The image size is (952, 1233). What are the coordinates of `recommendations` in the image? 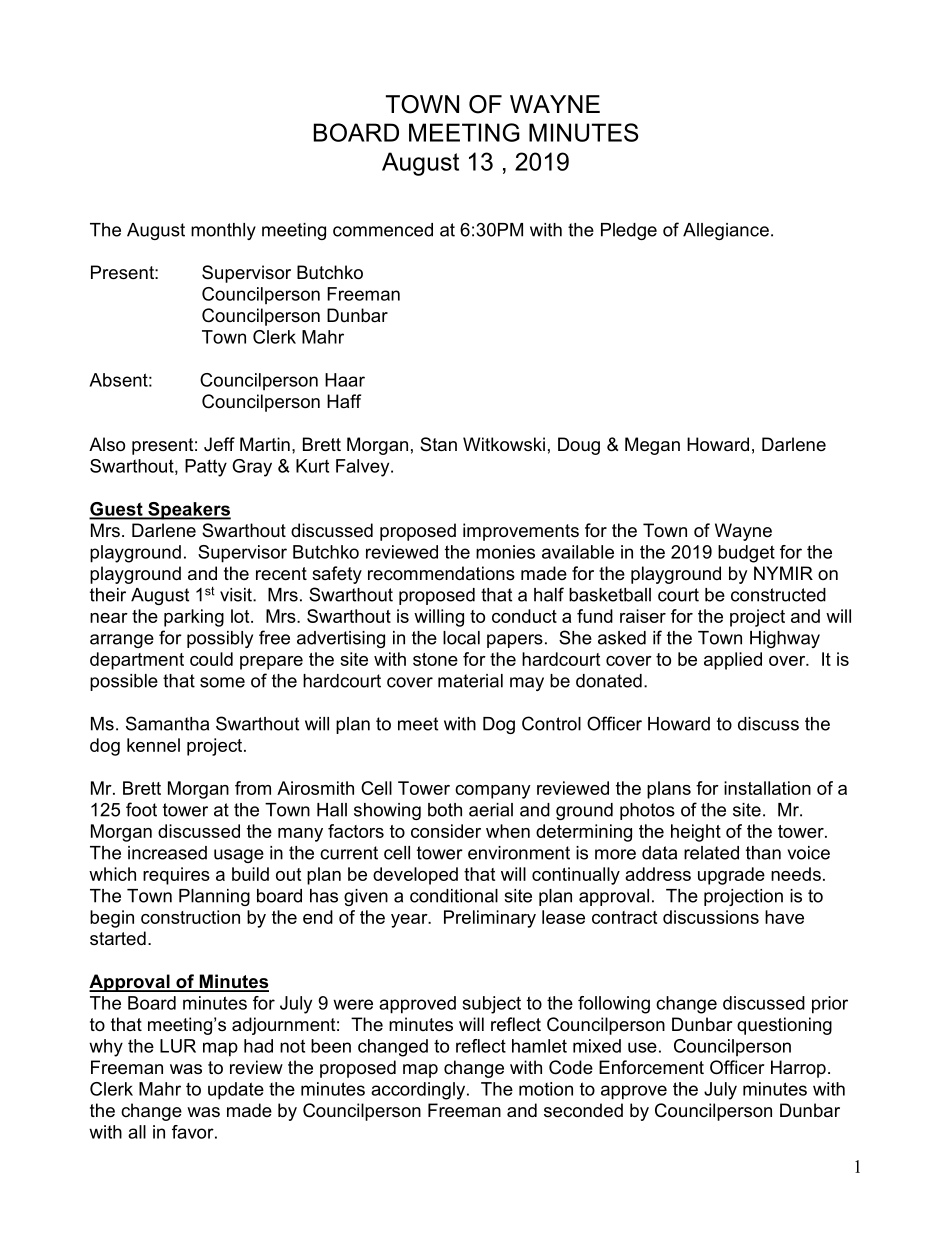 It's located at (441, 573).
